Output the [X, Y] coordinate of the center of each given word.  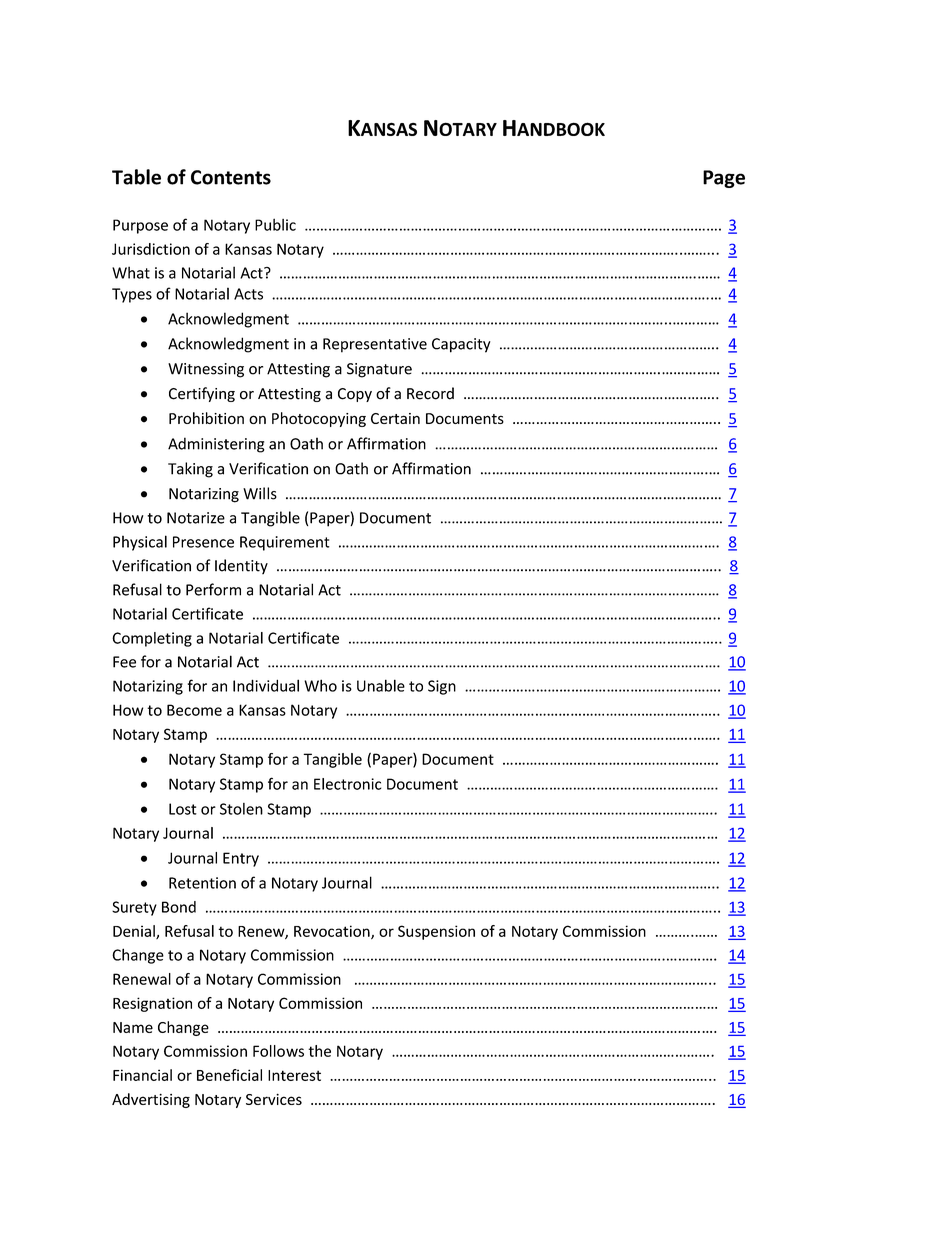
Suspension [436, 932]
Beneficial [229, 1075]
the [319, 1051]
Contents [231, 177]
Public [275, 224]
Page [724, 179]
